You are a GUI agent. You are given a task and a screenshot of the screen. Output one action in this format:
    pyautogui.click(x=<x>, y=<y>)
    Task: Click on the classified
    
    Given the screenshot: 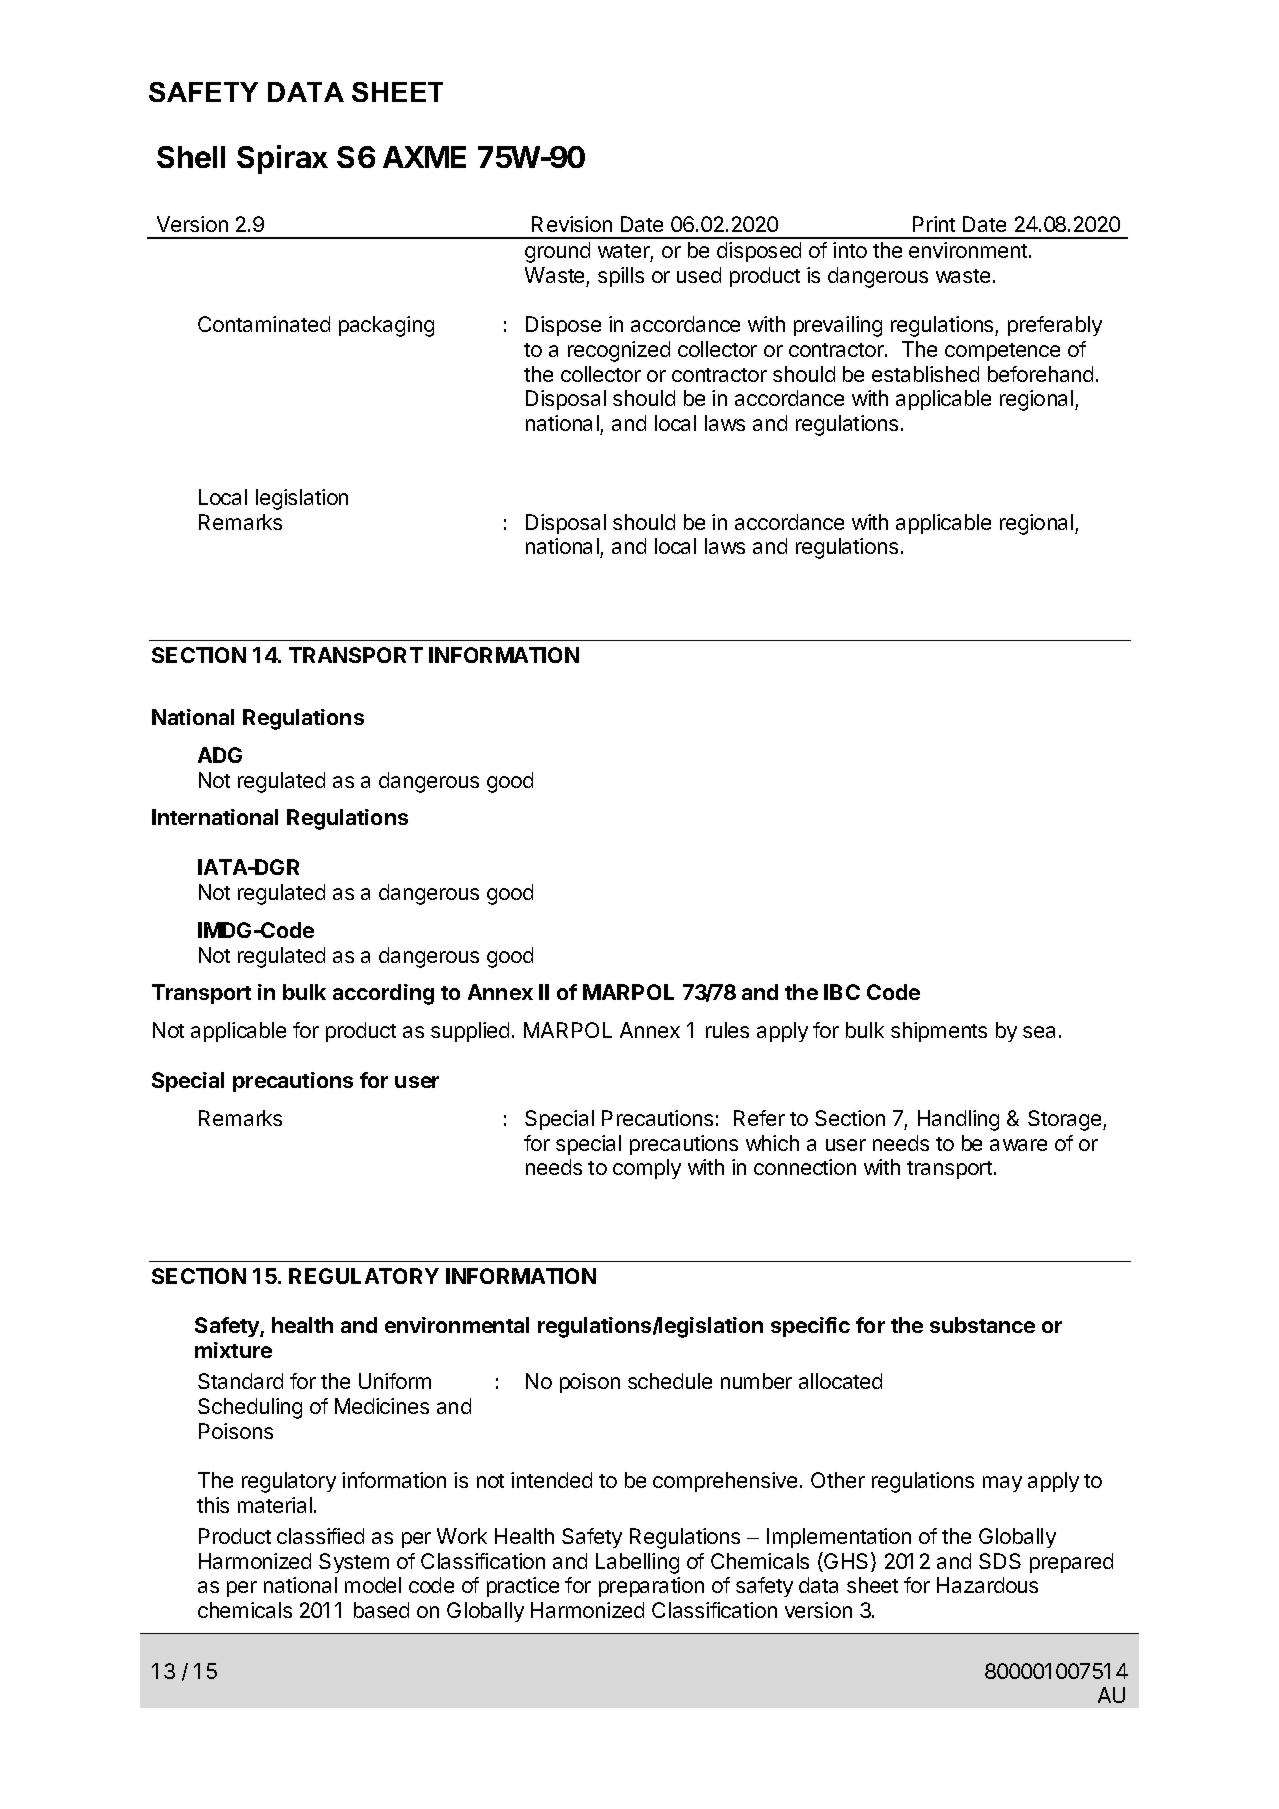 What is the action you would take?
    pyautogui.click(x=320, y=1536)
